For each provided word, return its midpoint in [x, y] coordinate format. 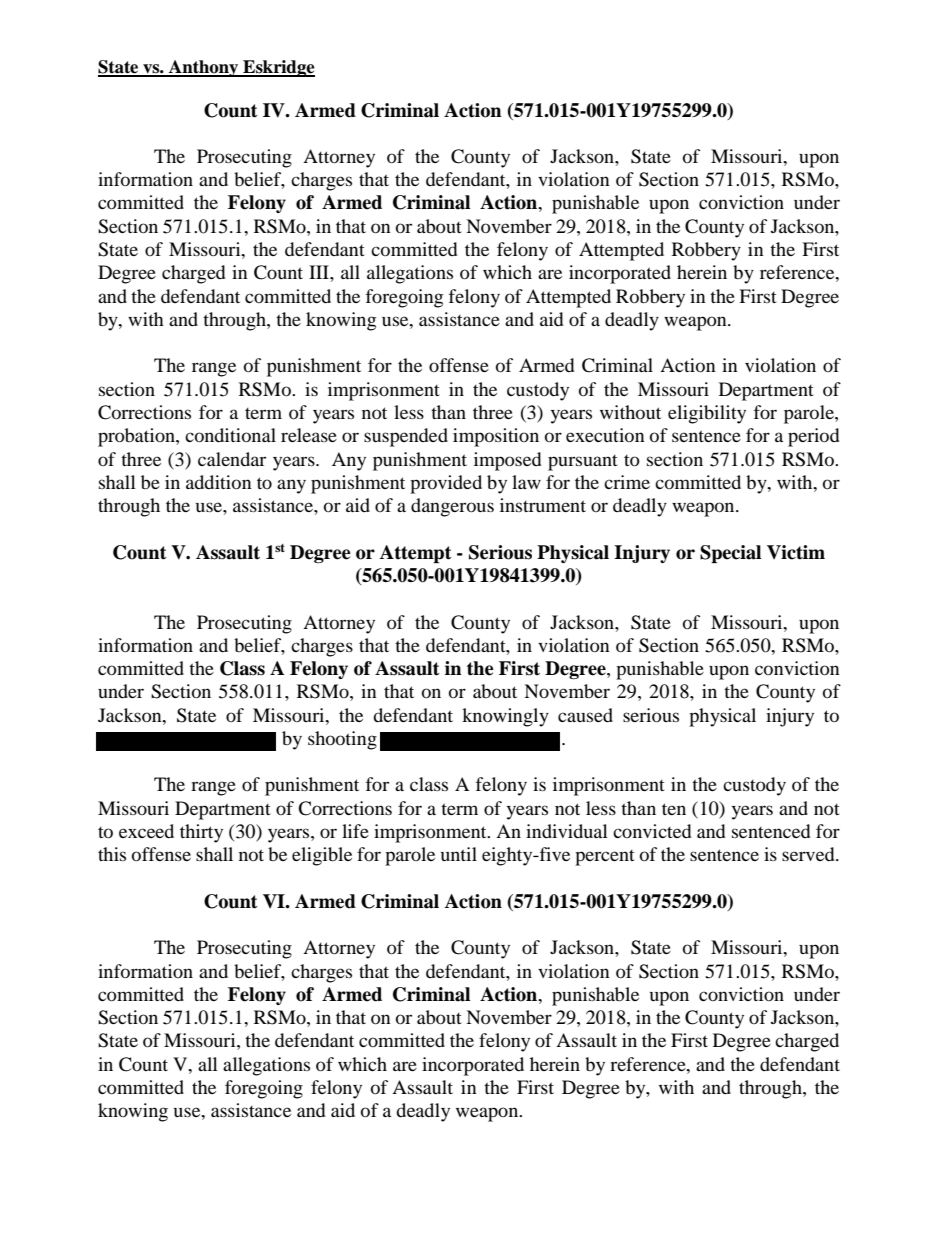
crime [627, 482]
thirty [201, 833]
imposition [496, 437]
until [459, 854]
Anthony [204, 68]
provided [446, 484]
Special [730, 554]
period [813, 437]
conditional [230, 435]
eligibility [707, 414]
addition [219, 482]
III [320, 272]
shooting [342, 740]
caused [585, 715]
